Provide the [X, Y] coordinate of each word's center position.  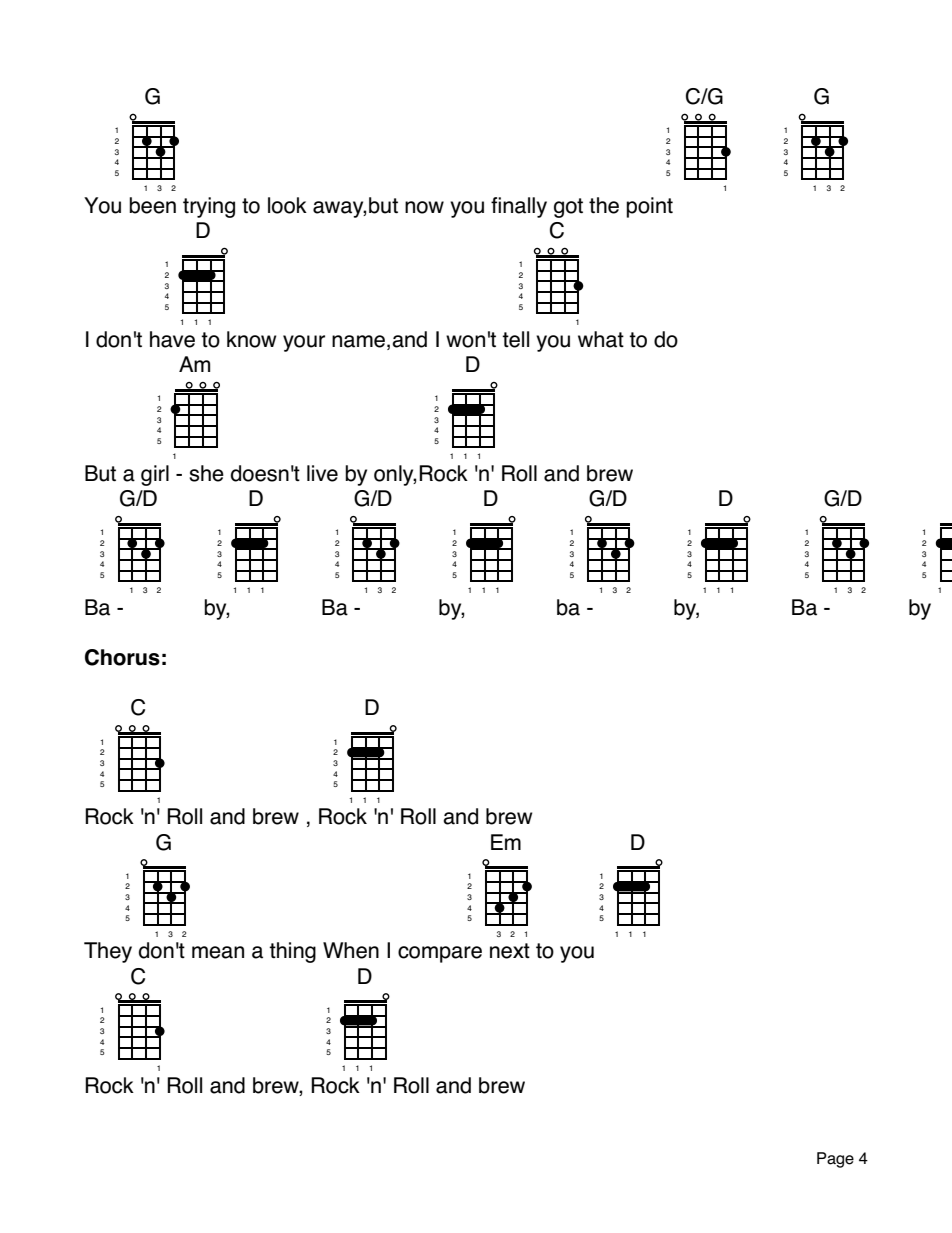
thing [292, 952]
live [322, 473]
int [662, 205]
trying [209, 207]
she [206, 473]
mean [218, 952]
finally [519, 207]
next [510, 951]
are [466, 952]
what [601, 339]
